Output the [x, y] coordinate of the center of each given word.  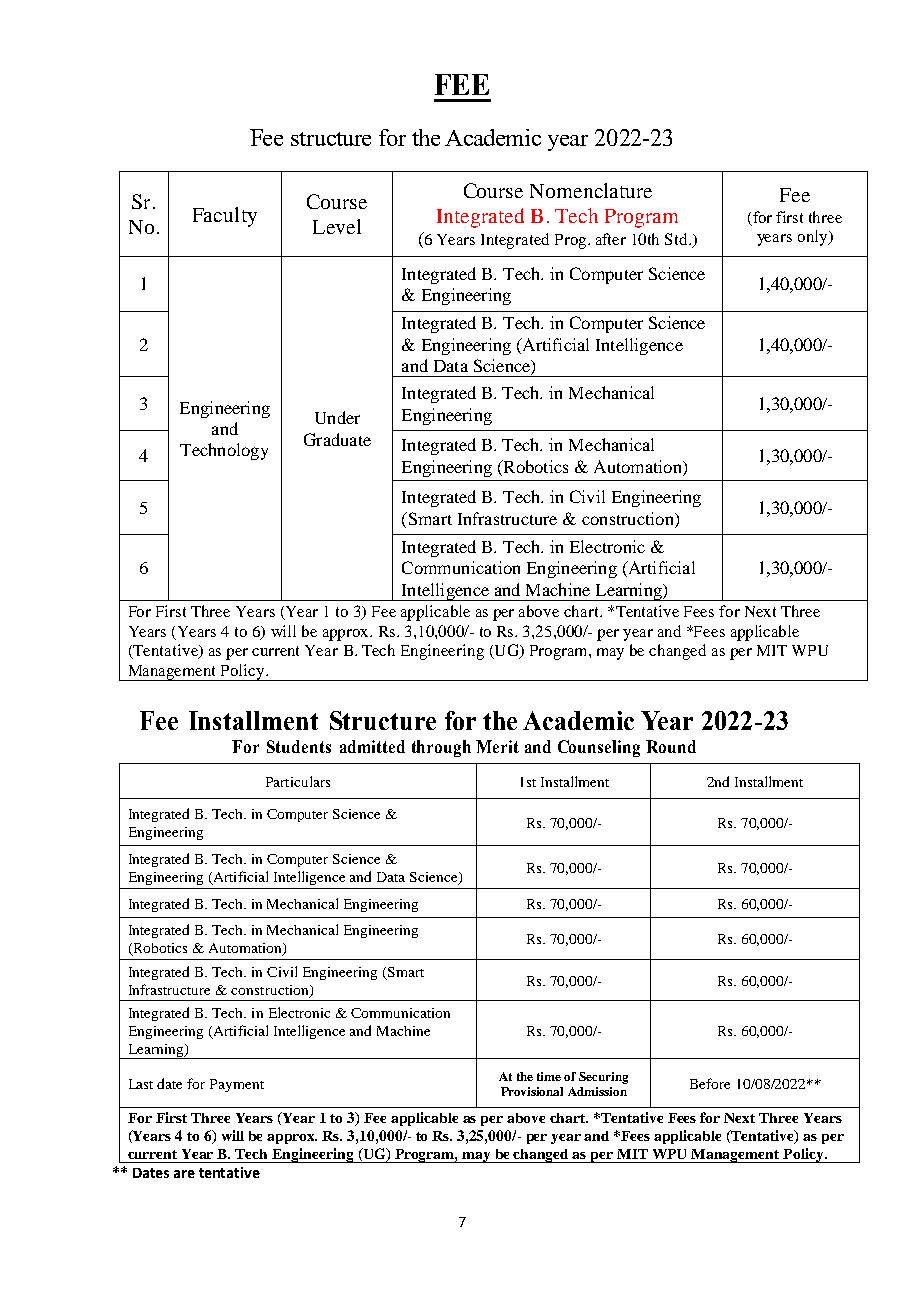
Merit [497, 746]
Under [337, 417]
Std [677, 239]
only [814, 238]
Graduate [337, 439]
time [549, 1076]
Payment [237, 1085]
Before [710, 1083]
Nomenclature [591, 190]
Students [299, 746]
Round [671, 746]
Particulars [298, 781]
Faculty [225, 217]
